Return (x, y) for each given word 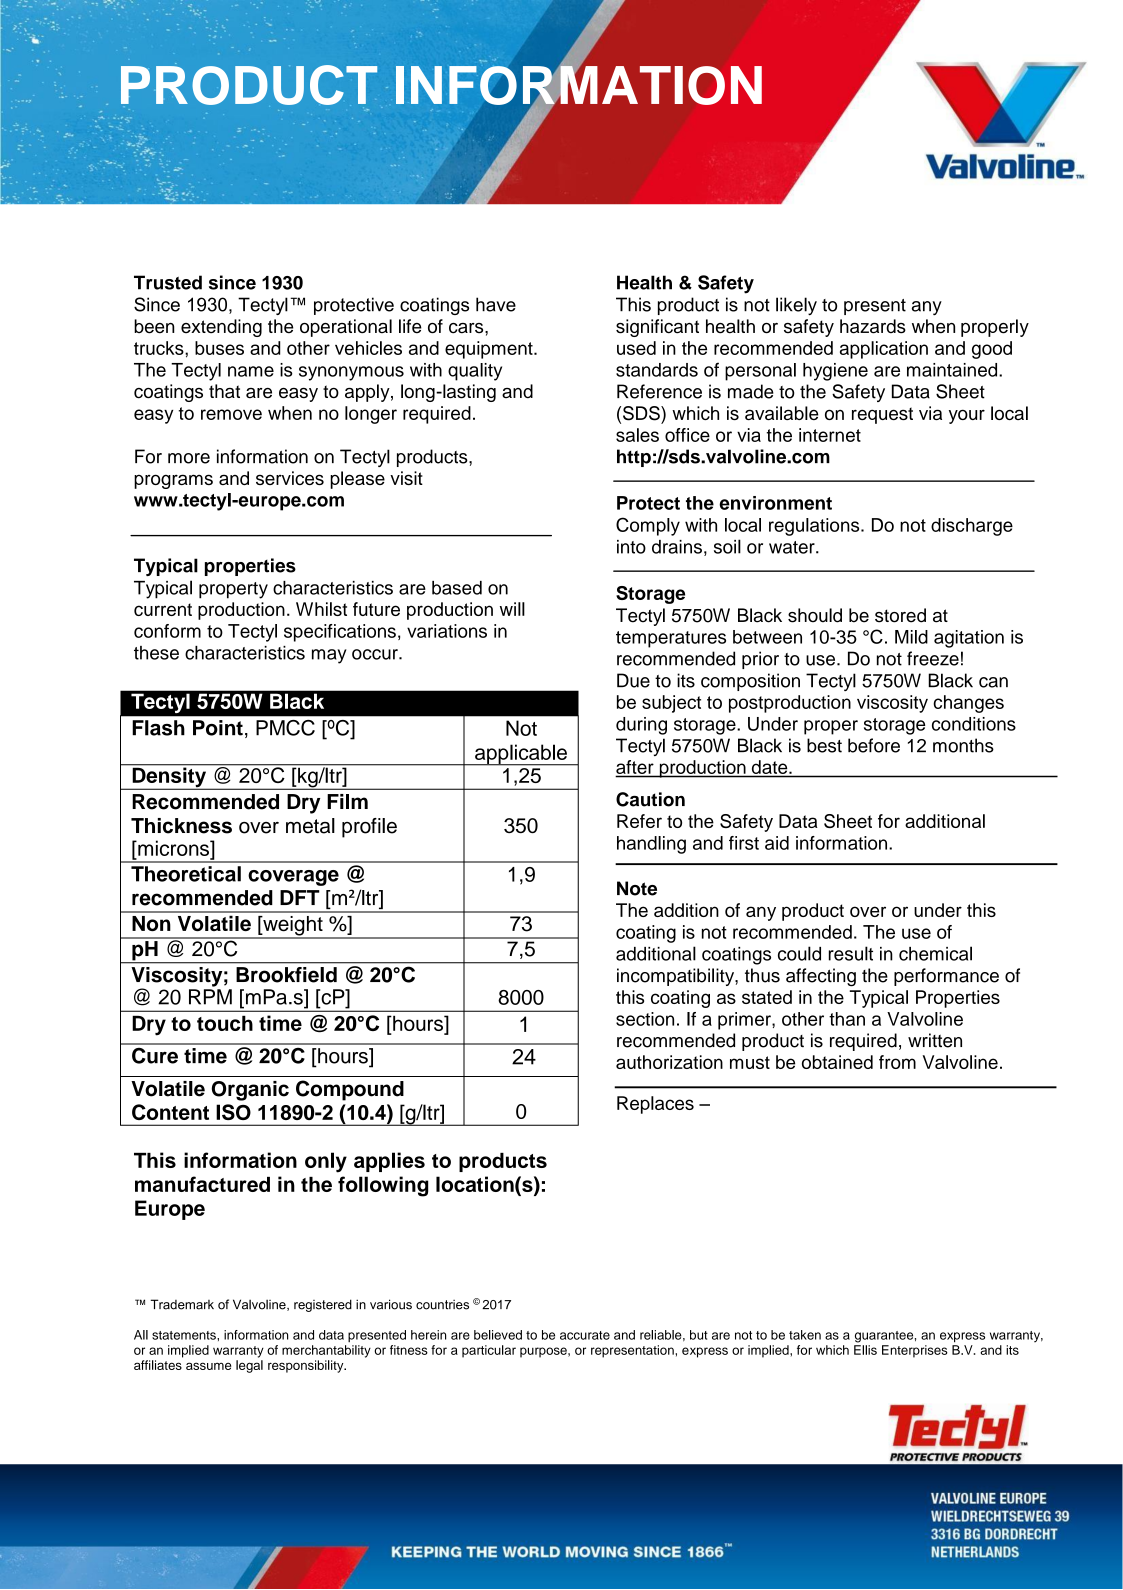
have (496, 304)
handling (651, 845)
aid (777, 843)
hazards (873, 326)
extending (221, 328)
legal (249, 1366)
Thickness (181, 826)
